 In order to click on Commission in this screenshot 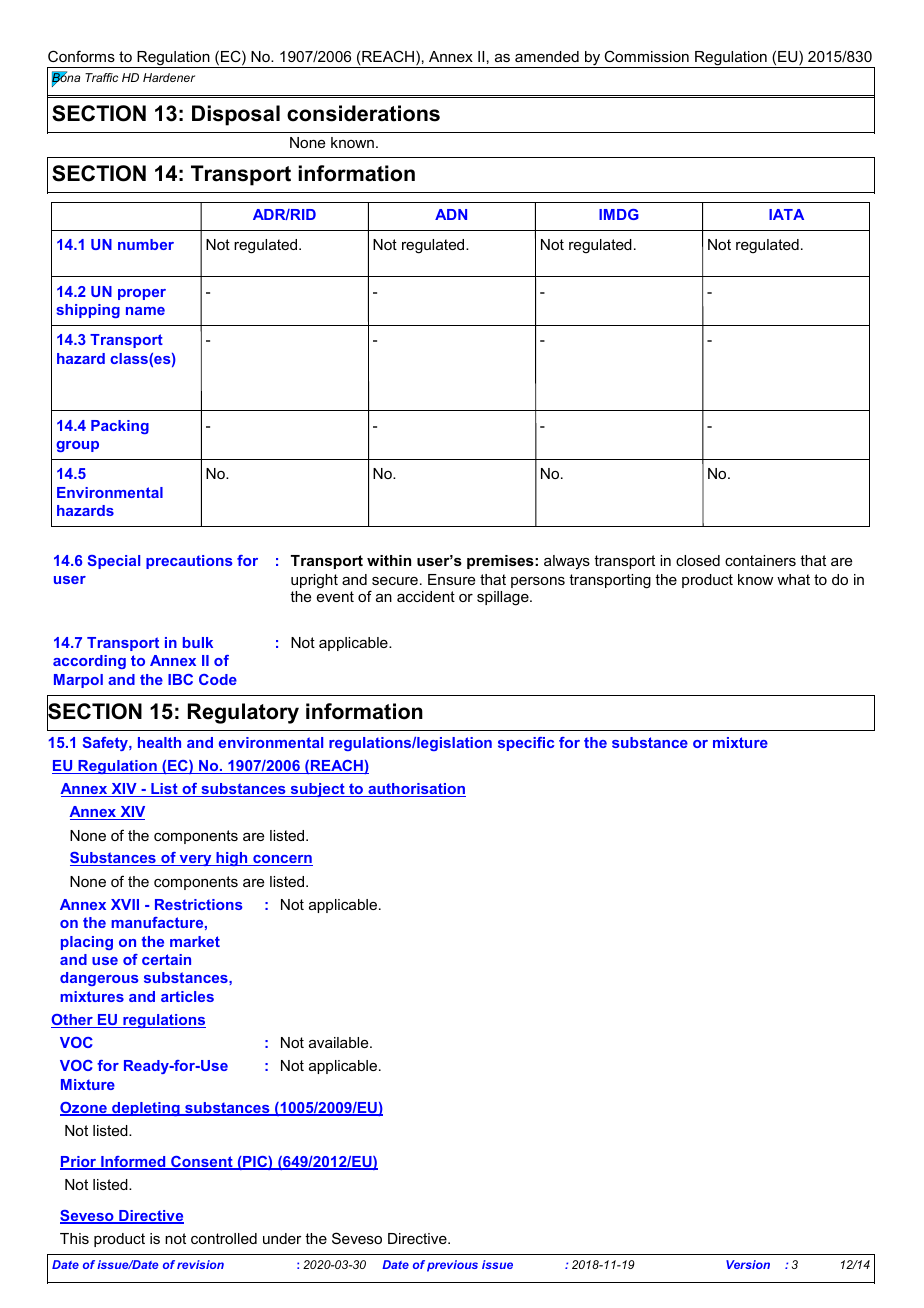, I will do `click(646, 56)`.
